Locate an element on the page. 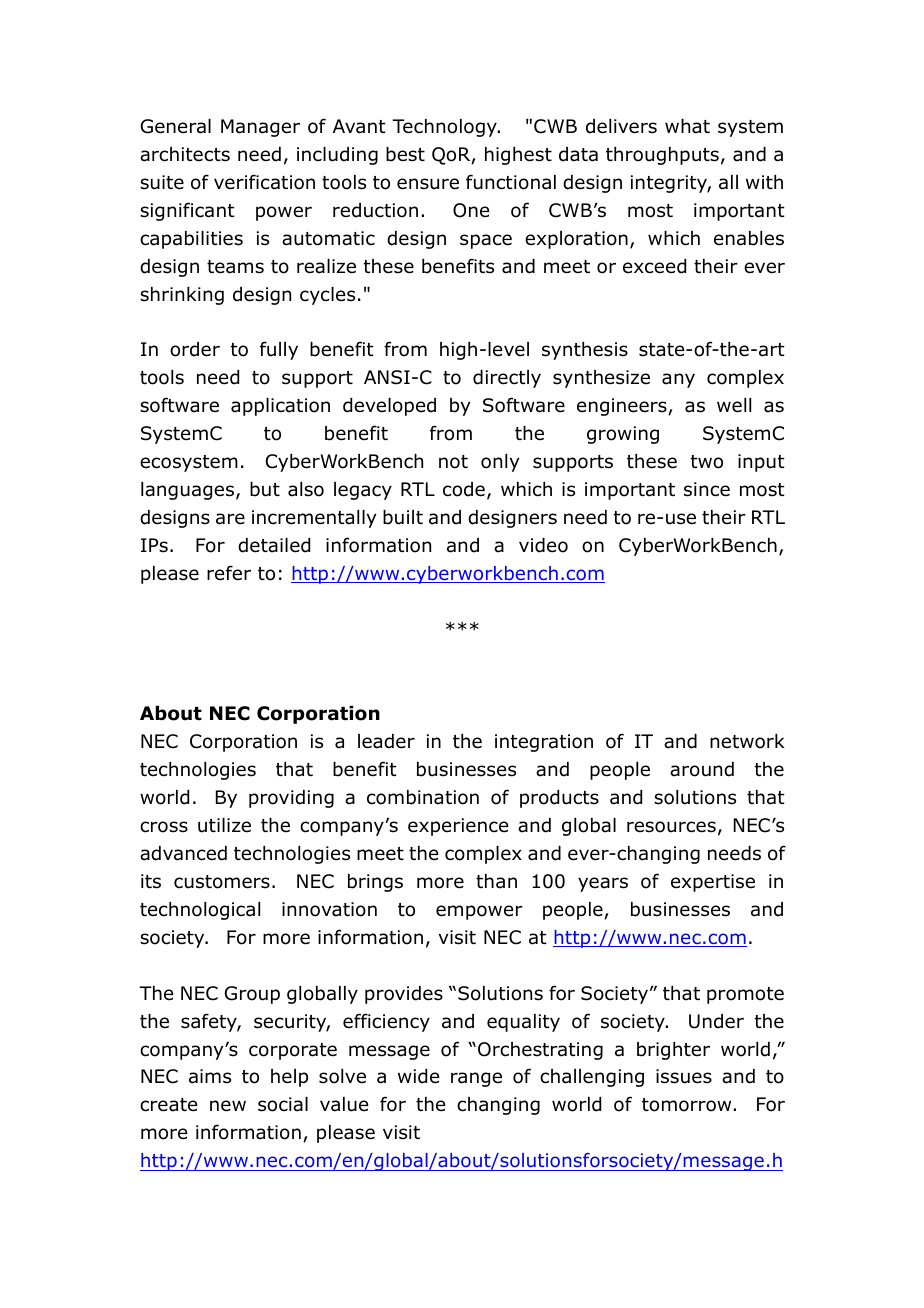  range is located at coordinates (476, 1079).
